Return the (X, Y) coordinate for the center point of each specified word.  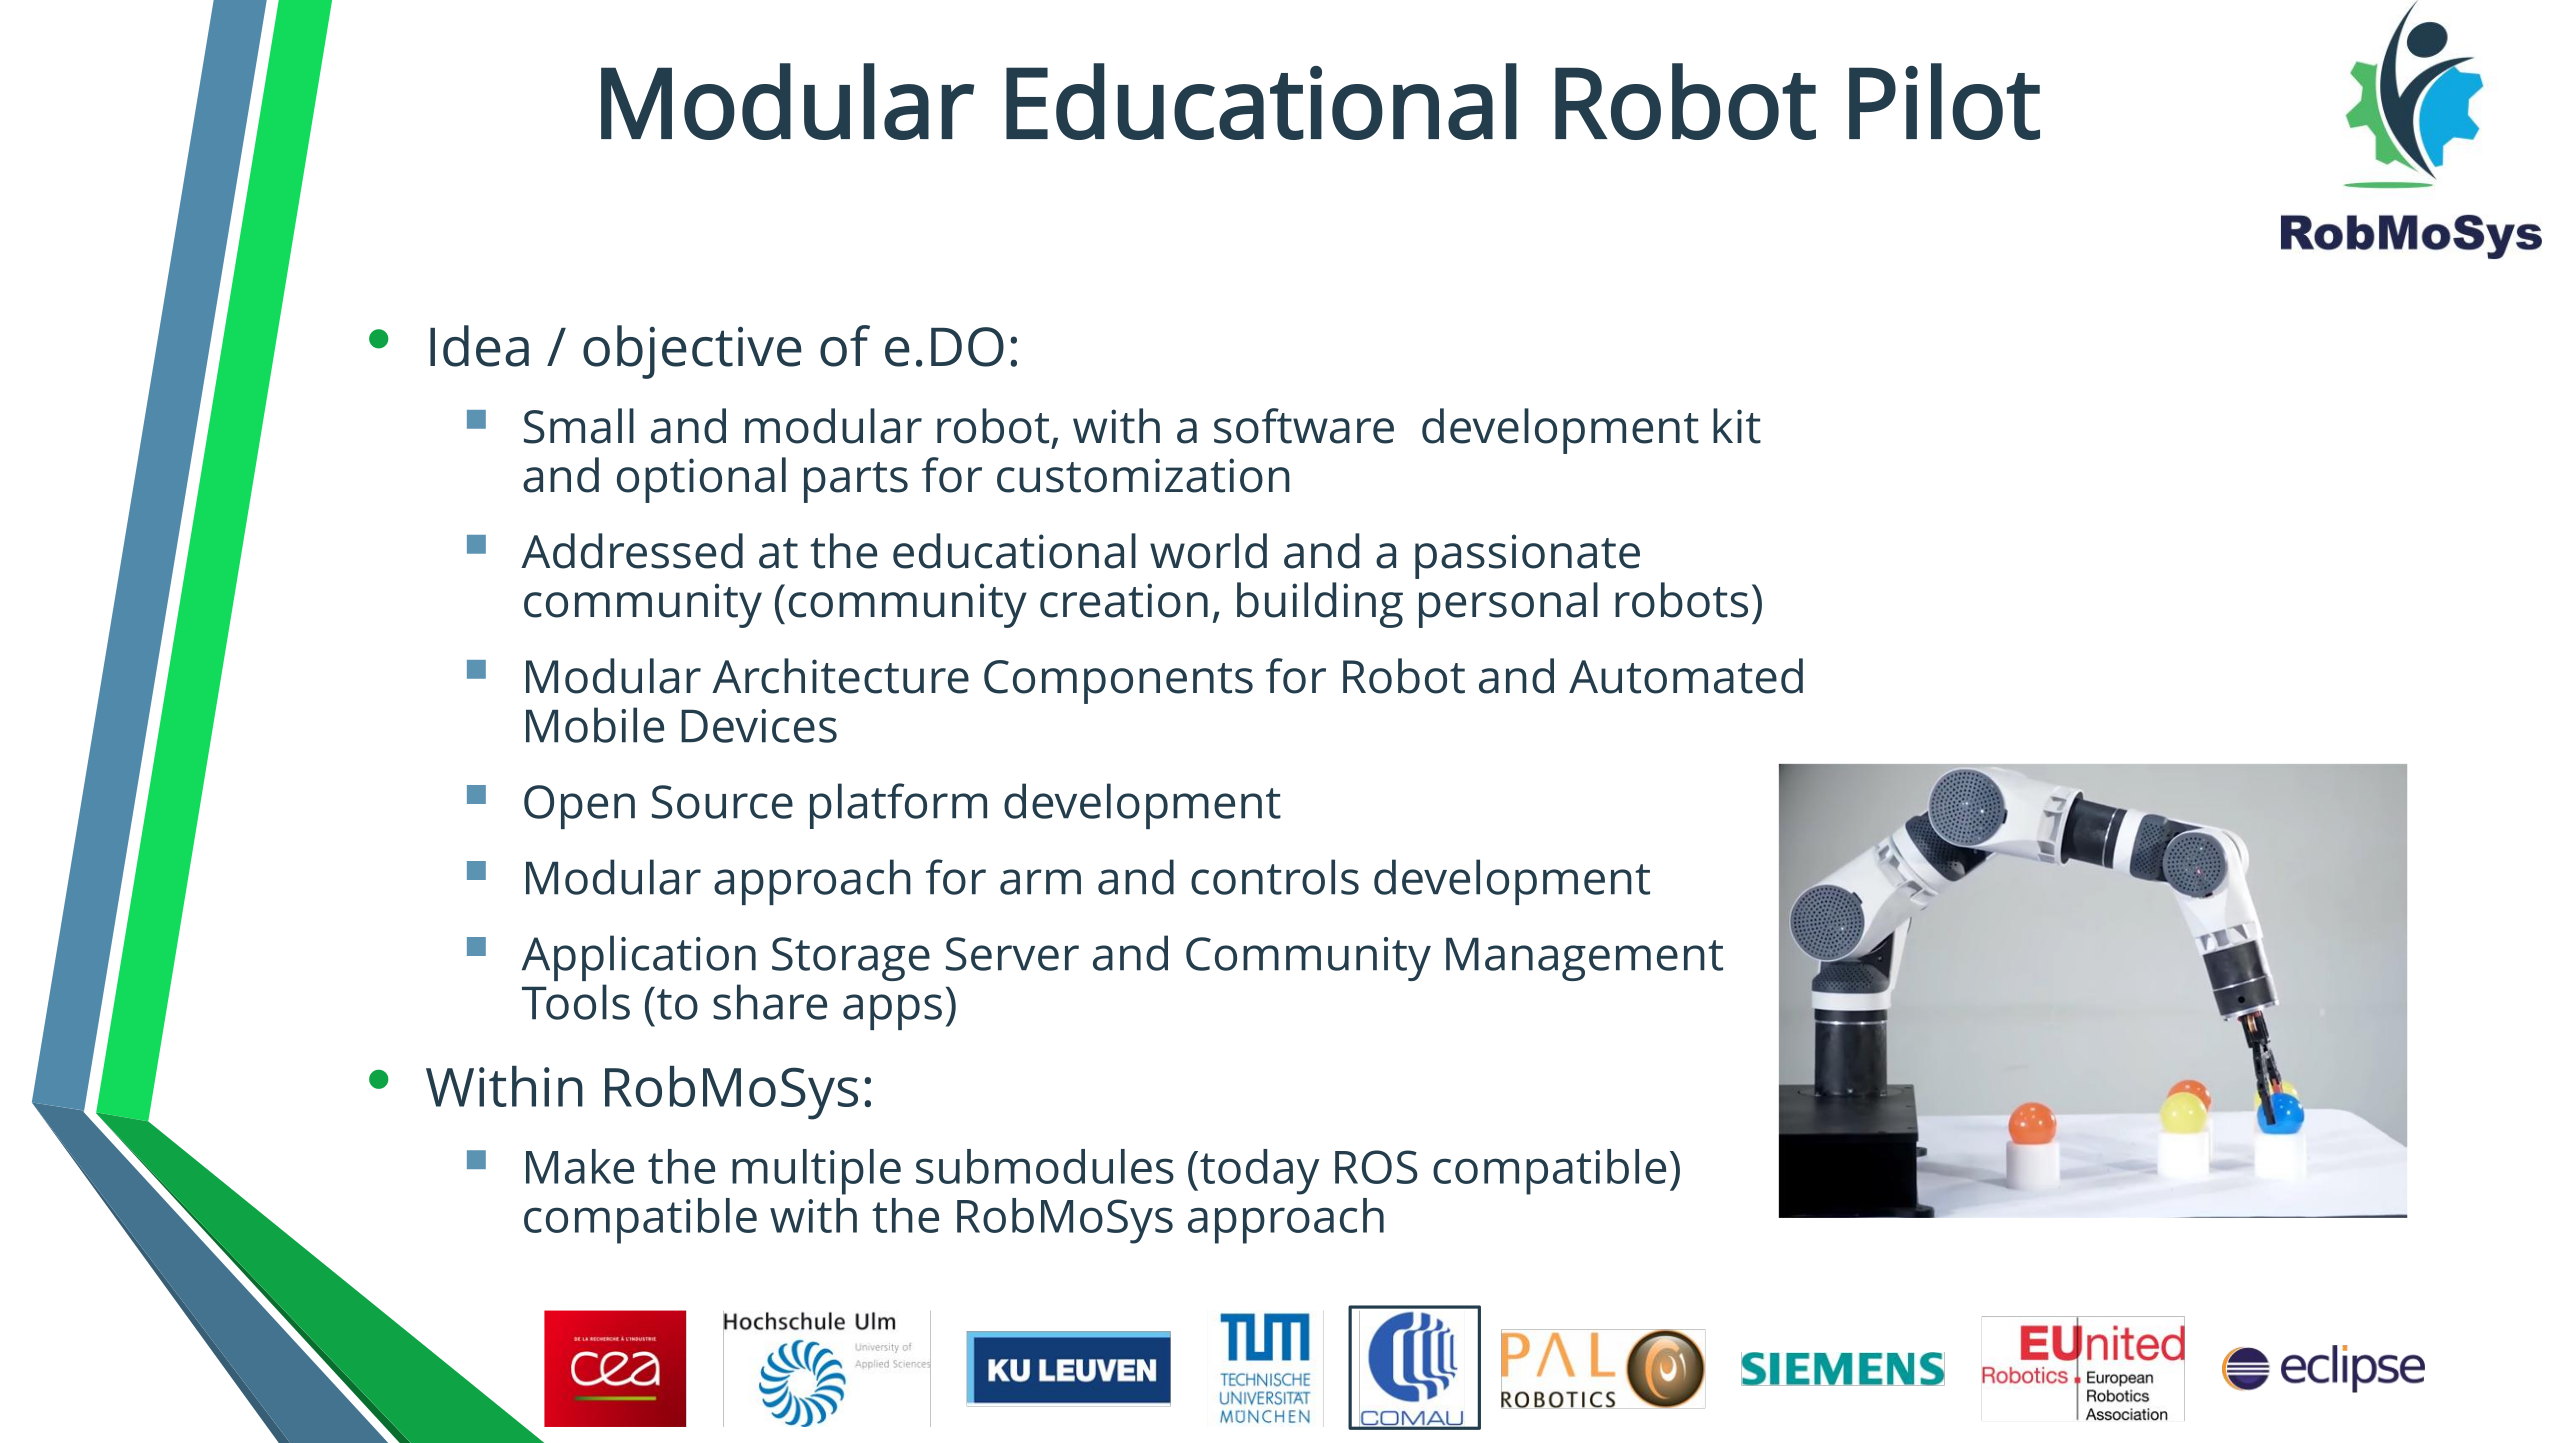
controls (1275, 877)
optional (701, 480)
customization (1143, 475)
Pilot (1944, 101)
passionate (1527, 556)
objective (692, 352)
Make (580, 1166)
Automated (1686, 676)
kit (1737, 426)
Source (722, 802)
